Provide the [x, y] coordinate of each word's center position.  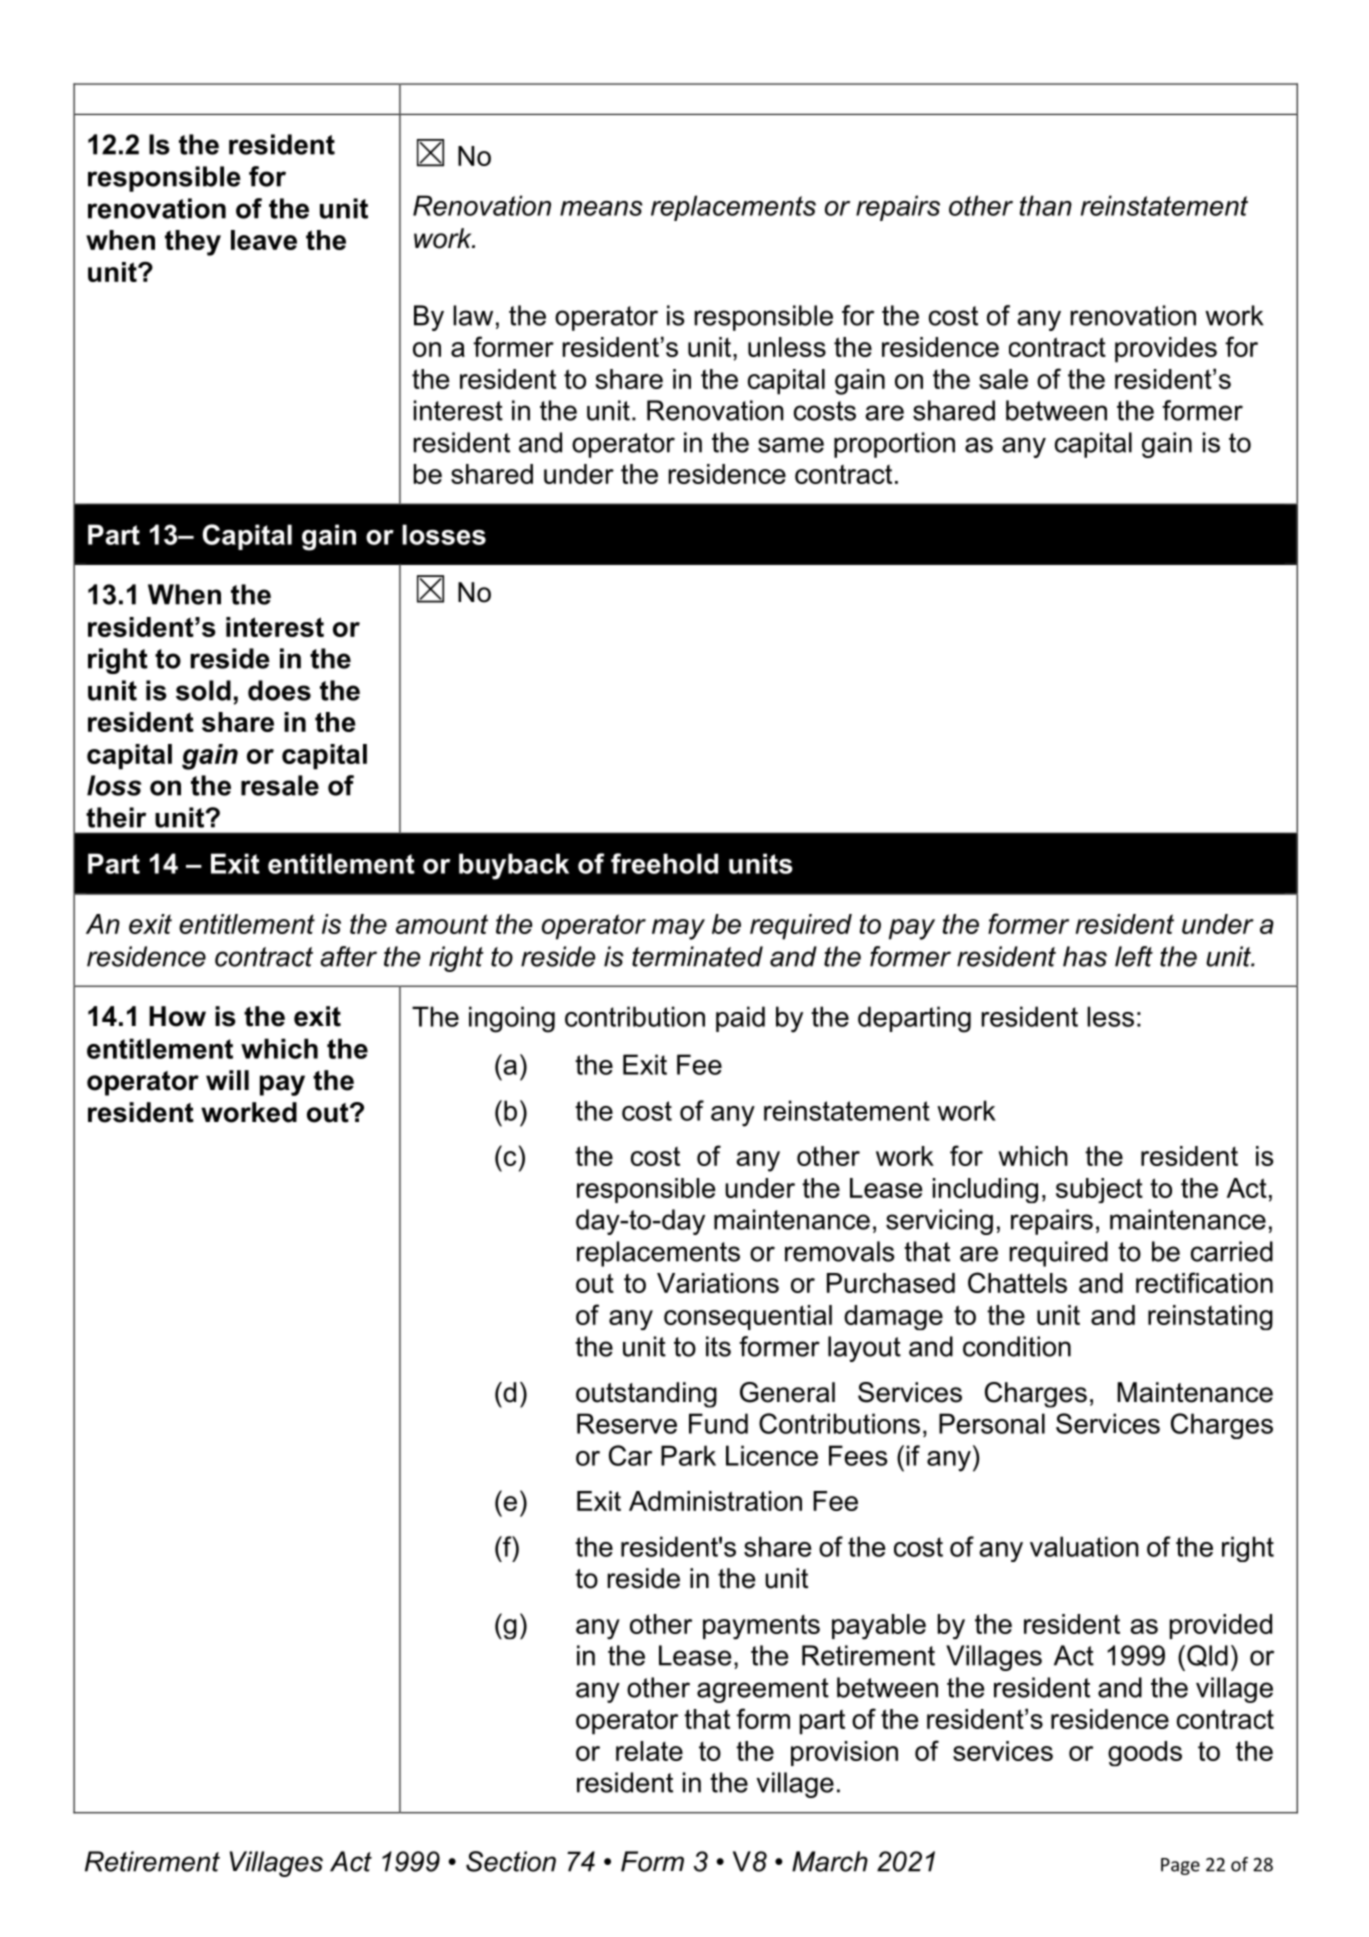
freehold [664, 863]
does [279, 690]
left [1134, 956]
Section [511, 1861]
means [601, 208]
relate [649, 1751]
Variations [718, 1283]
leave [264, 240]
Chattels [1017, 1282]
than [1046, 205]
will [227, 1080]
